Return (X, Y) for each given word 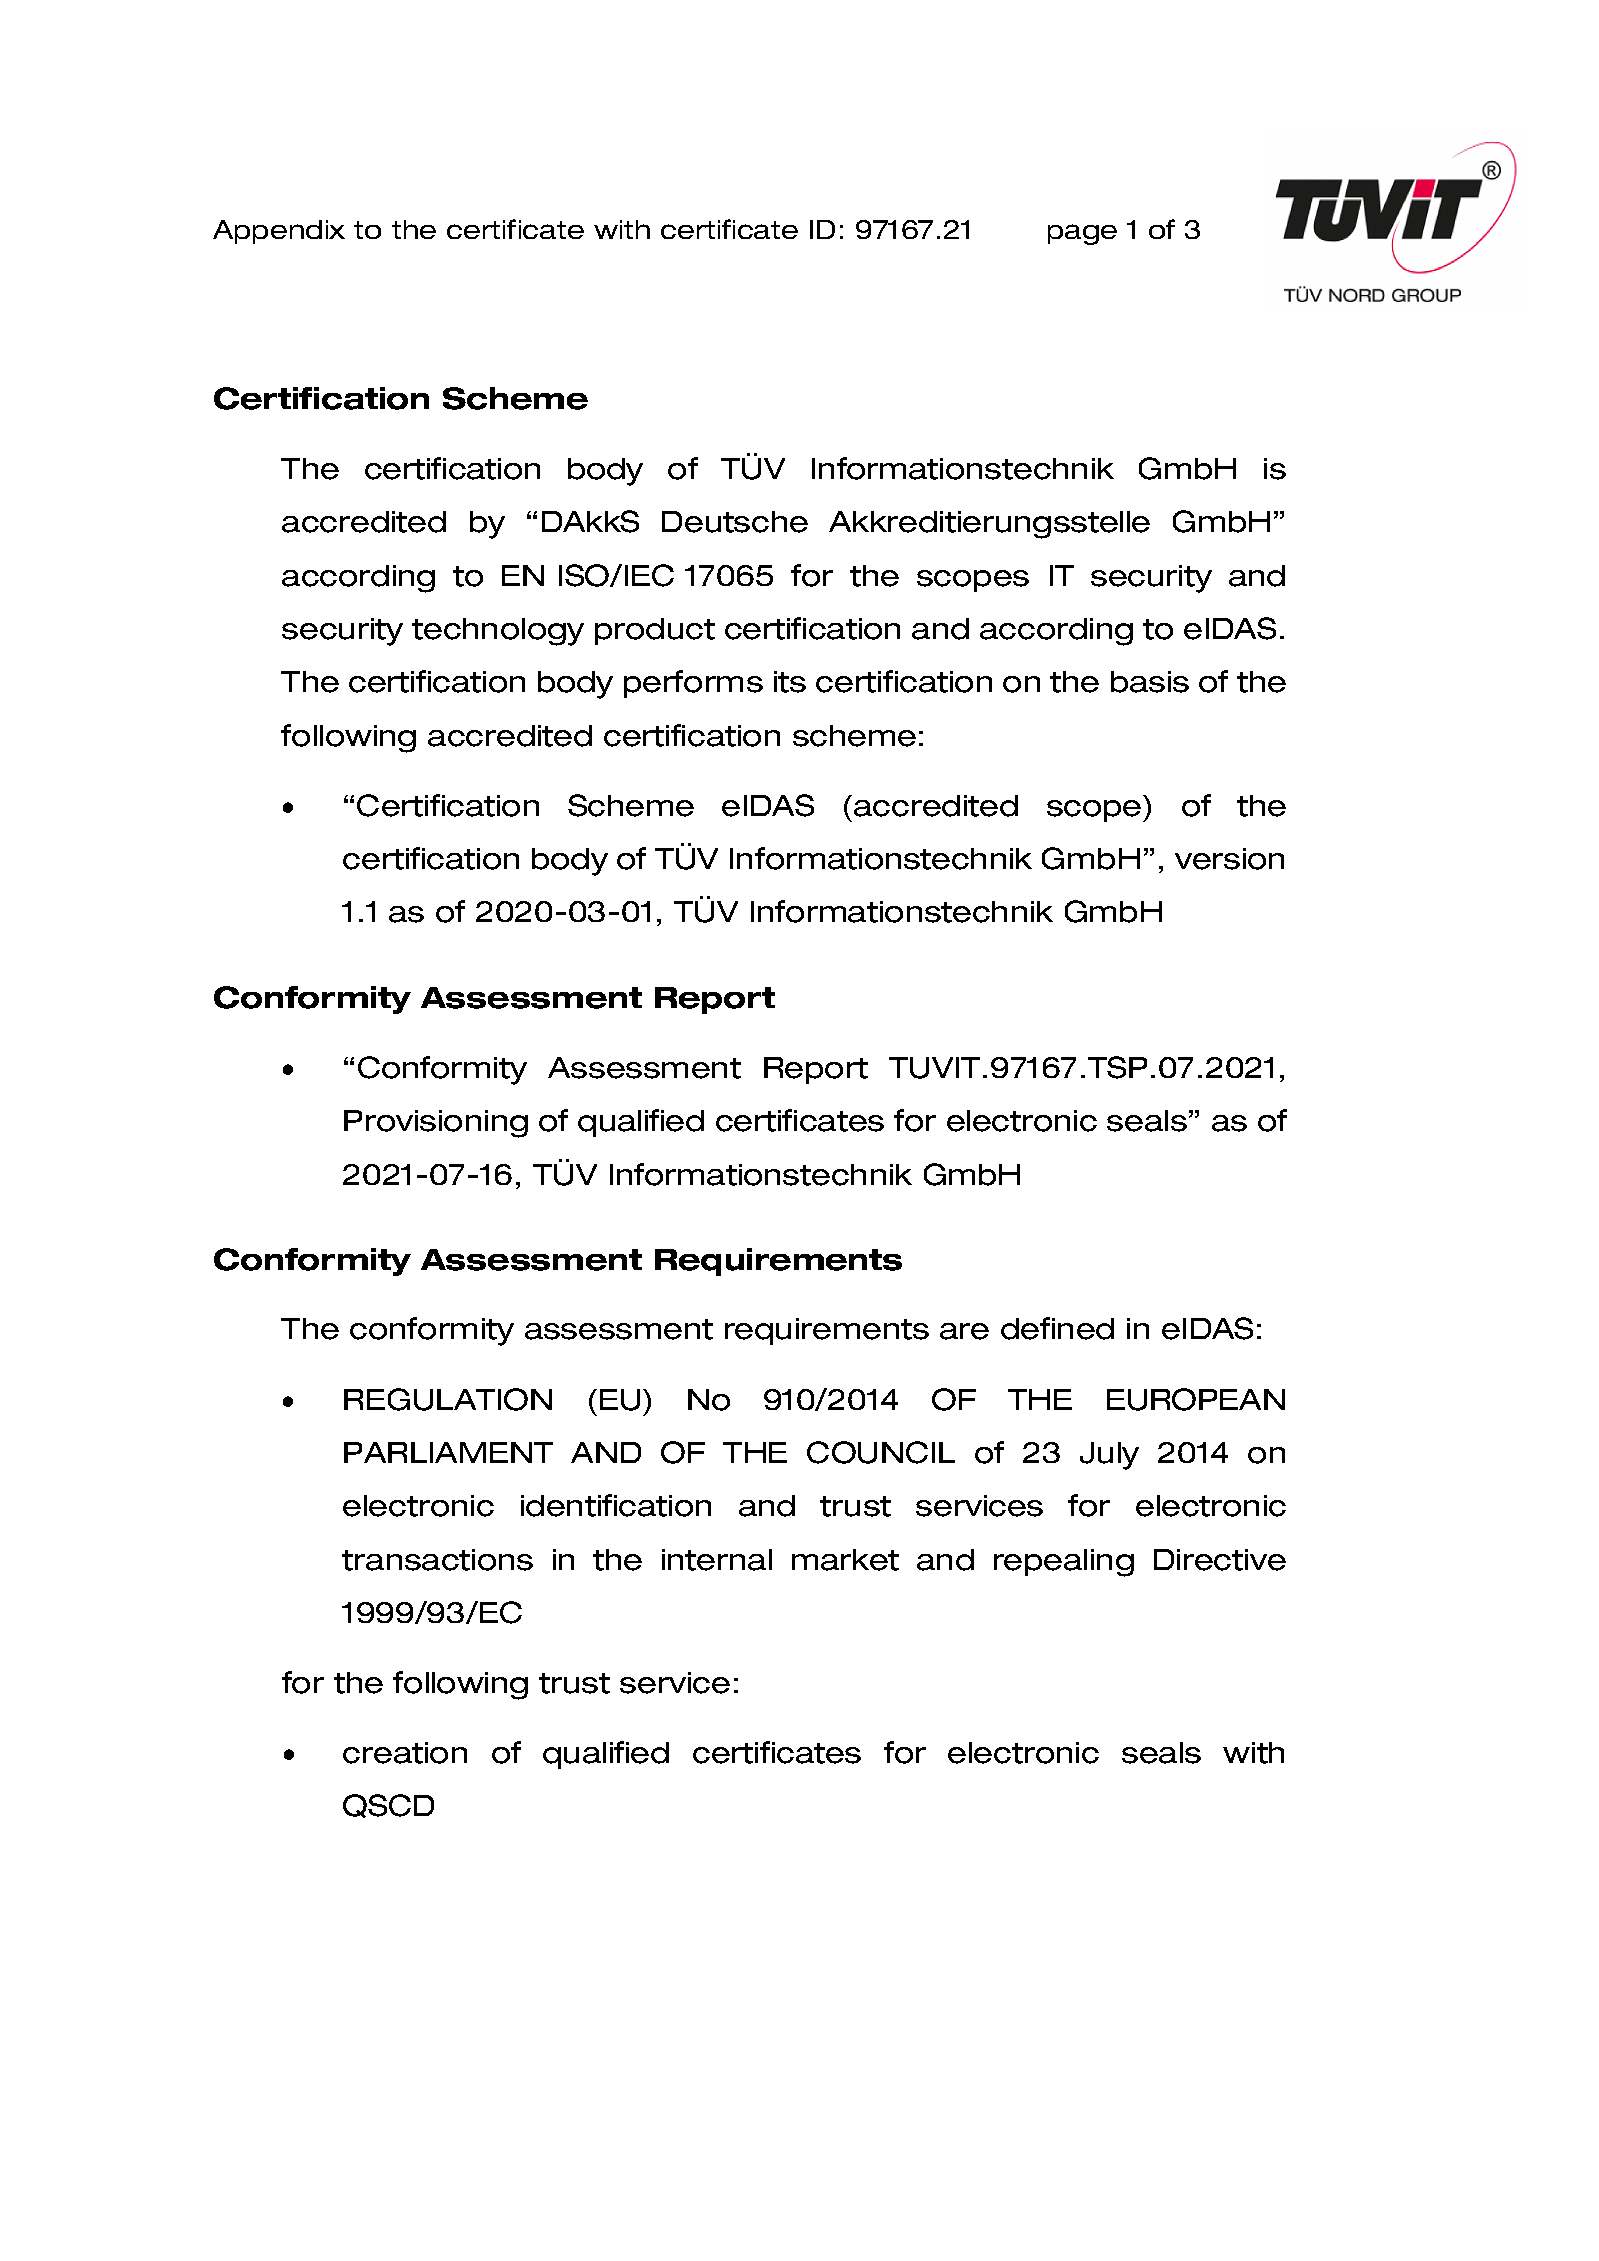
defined (1057, 1328)
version (1229, 859)
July (1109, 1456)
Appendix (279, 232)
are (964, 1331)
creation (405, 1753)
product (655, 631)
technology (498, 632)
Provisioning (436, 1124)
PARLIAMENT (448, 1452)
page (1082, 234)
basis (1150, 682)
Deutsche (735, 522)
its (790, 682)
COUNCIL (881, 1452)
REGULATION (448, 1399)
